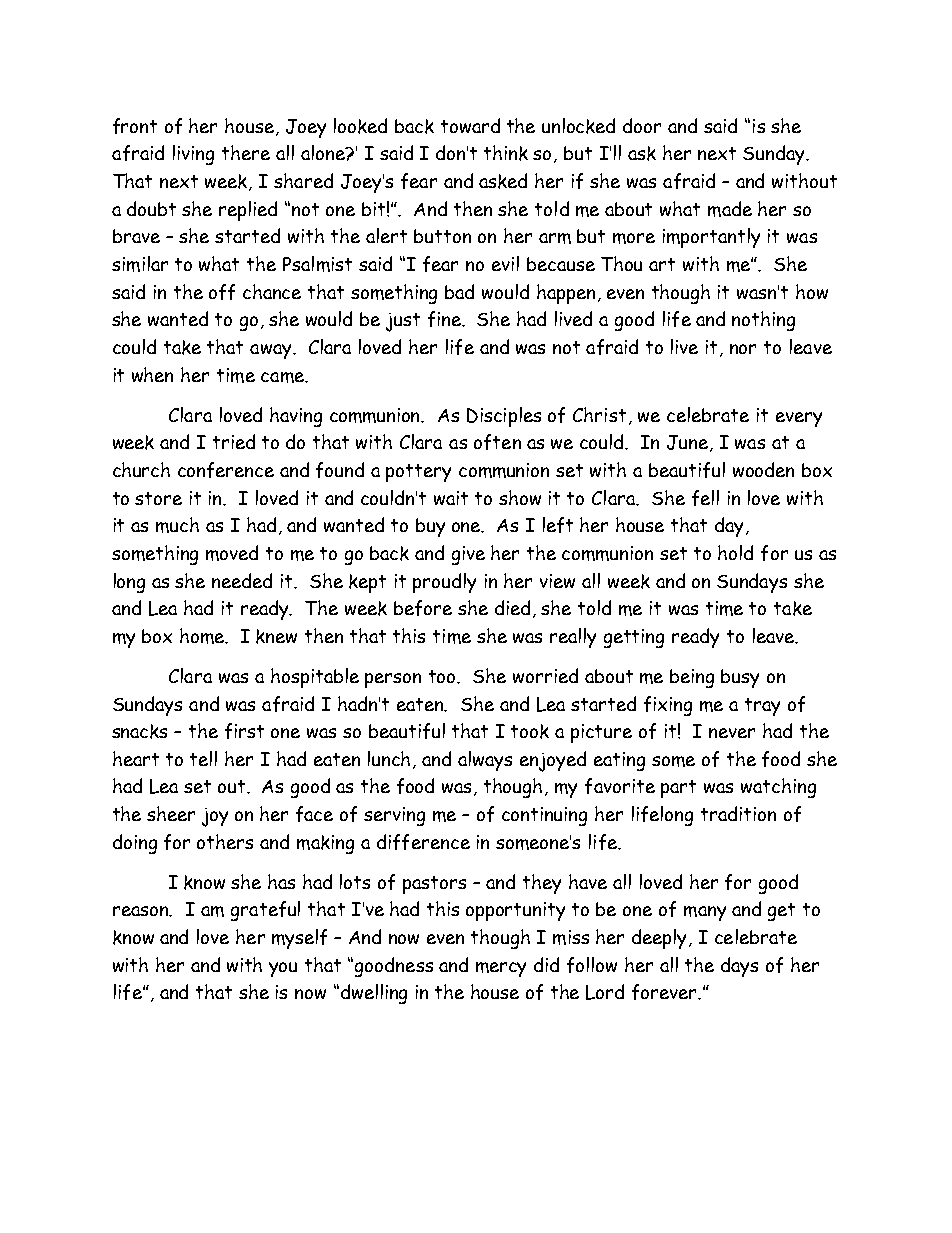 The height and width of the screenshot is (1233, 952). Describe the element at coordinates (193, 155) in the screenshot. I see `living` at that location.
